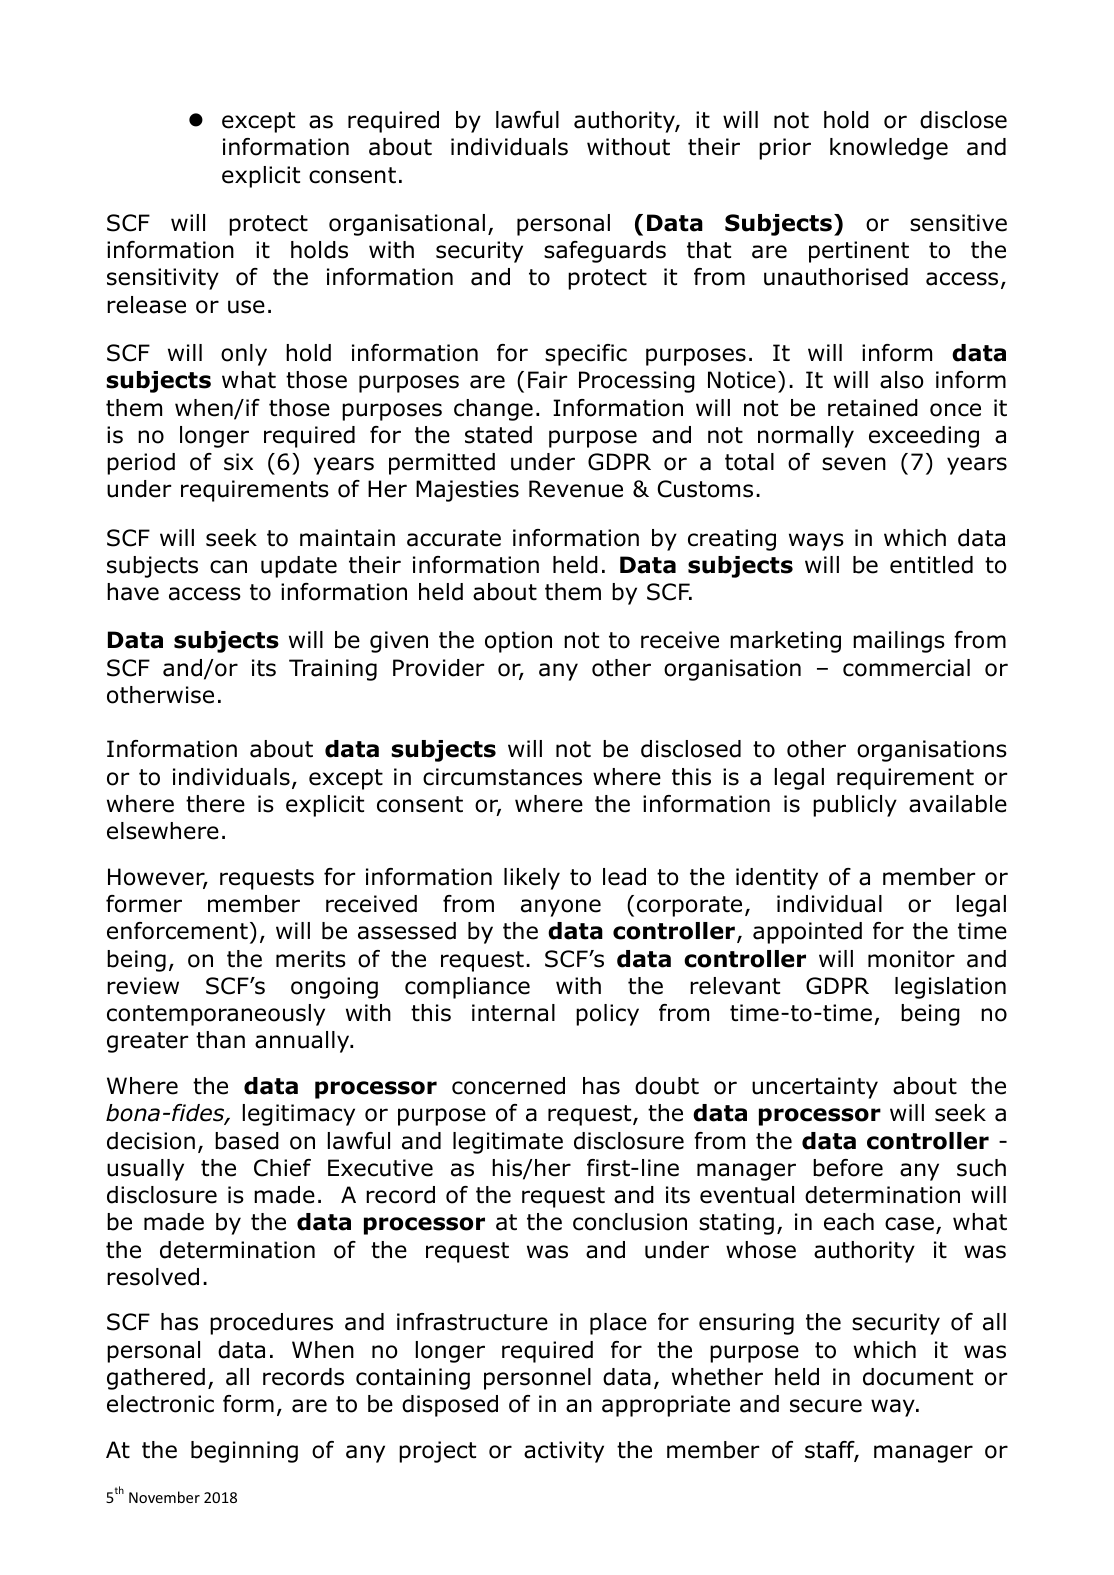  Describe the element at coordinates (163, 279) in the screenshot. I see `sensitivity` at that location.
